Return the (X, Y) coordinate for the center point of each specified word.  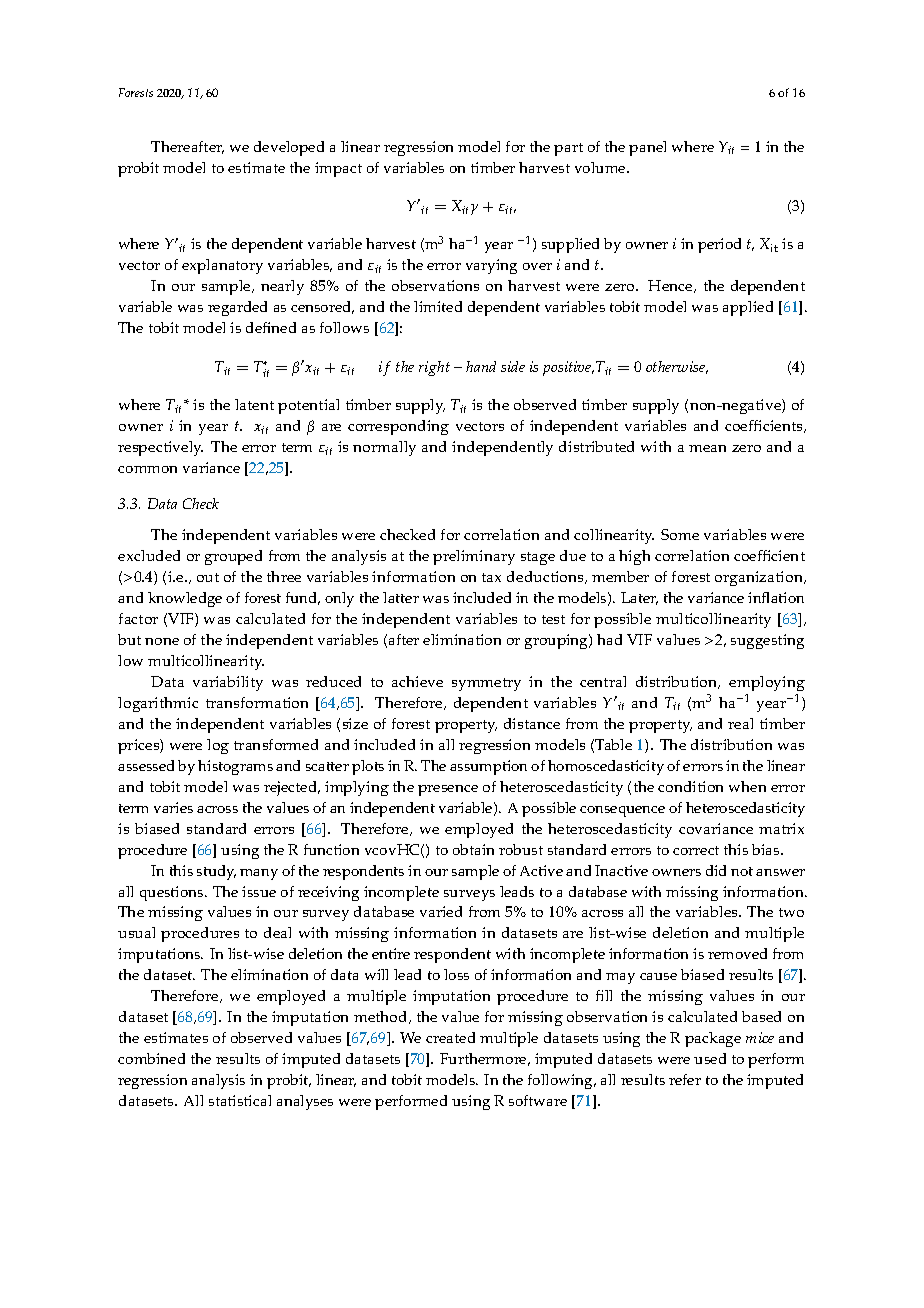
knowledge (185, 599)
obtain (473, 849)
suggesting (767, 641)
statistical (240, 1100)
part (568, 149)
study (216, 872)
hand (481, 366)
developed (289, 148)
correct (696, 850)
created (450, 1037)
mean (707, 448)
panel (647, 148)
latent (254, 404)
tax (491, 577)
